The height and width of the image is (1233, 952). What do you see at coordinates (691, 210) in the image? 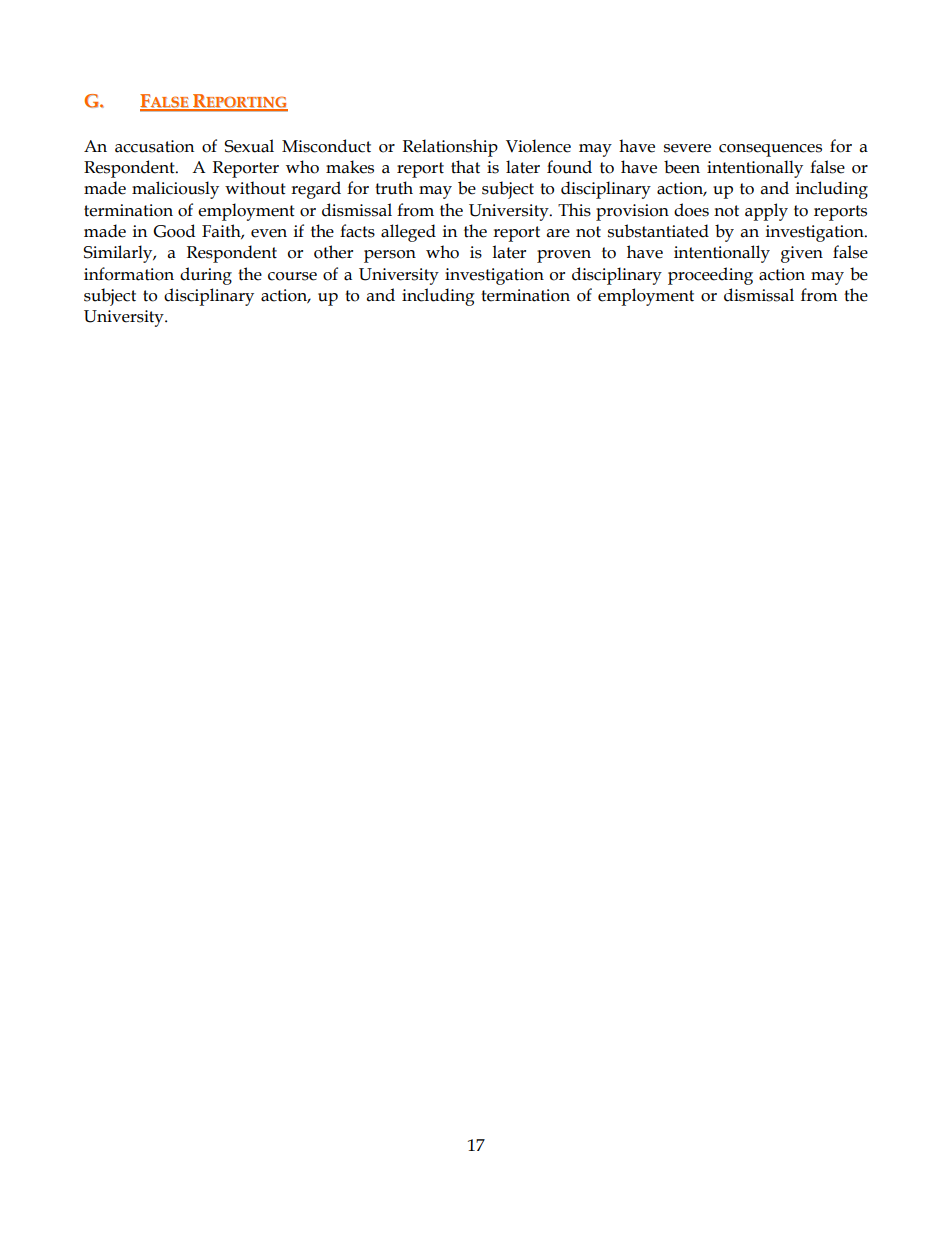
I see `does` at bounding box center [691, 210].
